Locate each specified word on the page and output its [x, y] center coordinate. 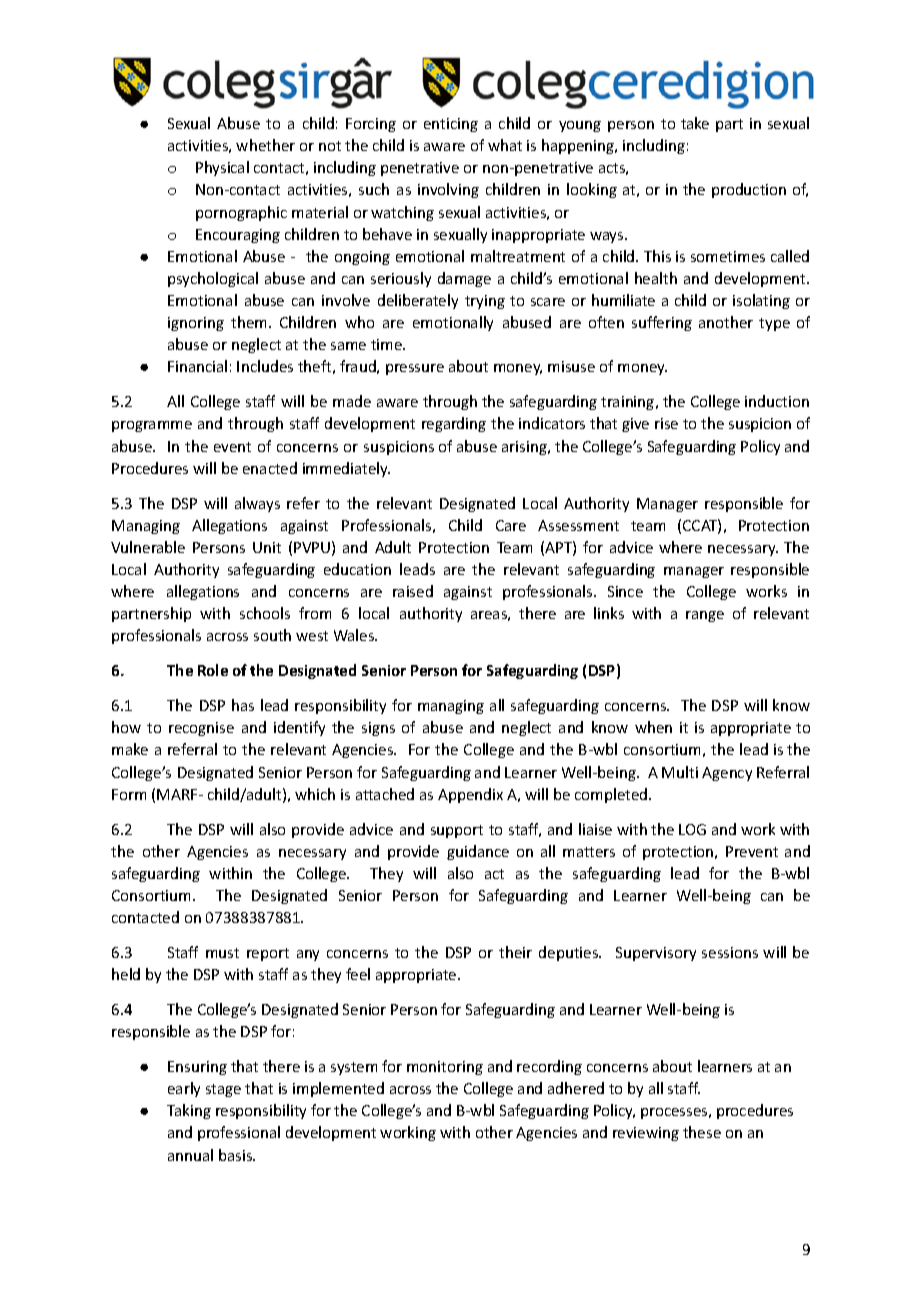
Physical [222, 168]
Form [129, 794]
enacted [270, 468]
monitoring [445, 1068]
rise [666, 423]
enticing [451, 125]
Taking [189, 1111]
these [702, 1132]
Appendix [470, 795]
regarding [454, 424]
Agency [727, 774]
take [695, 123]
